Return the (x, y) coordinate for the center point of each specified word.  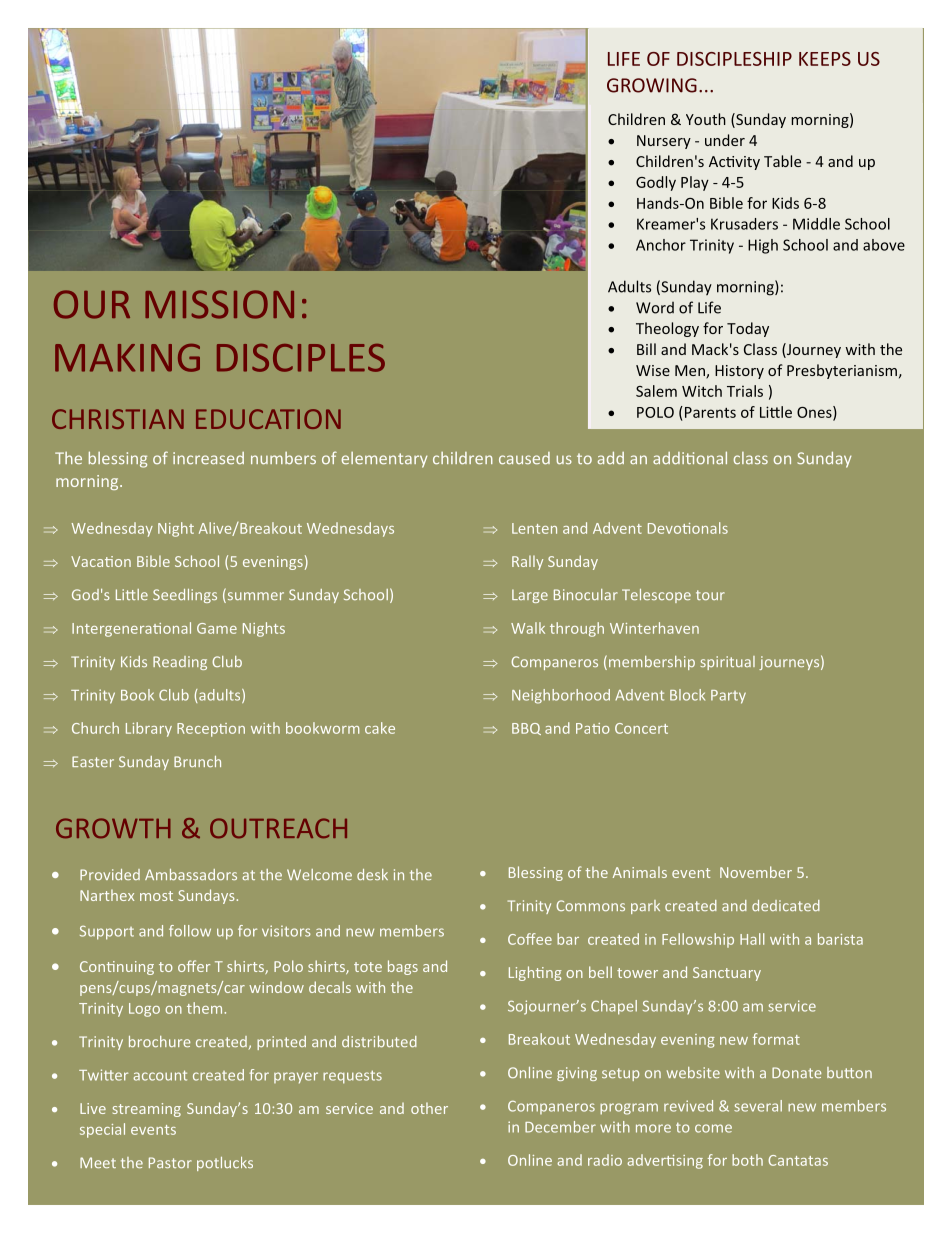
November (756, 872)
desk (372, 874)
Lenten (534, 528)
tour (710, 595)
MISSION (219, 304)
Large (530, 596)
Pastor (170, 1162)
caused (524, 458)
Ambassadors (191, 874)
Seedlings (185, 596)
